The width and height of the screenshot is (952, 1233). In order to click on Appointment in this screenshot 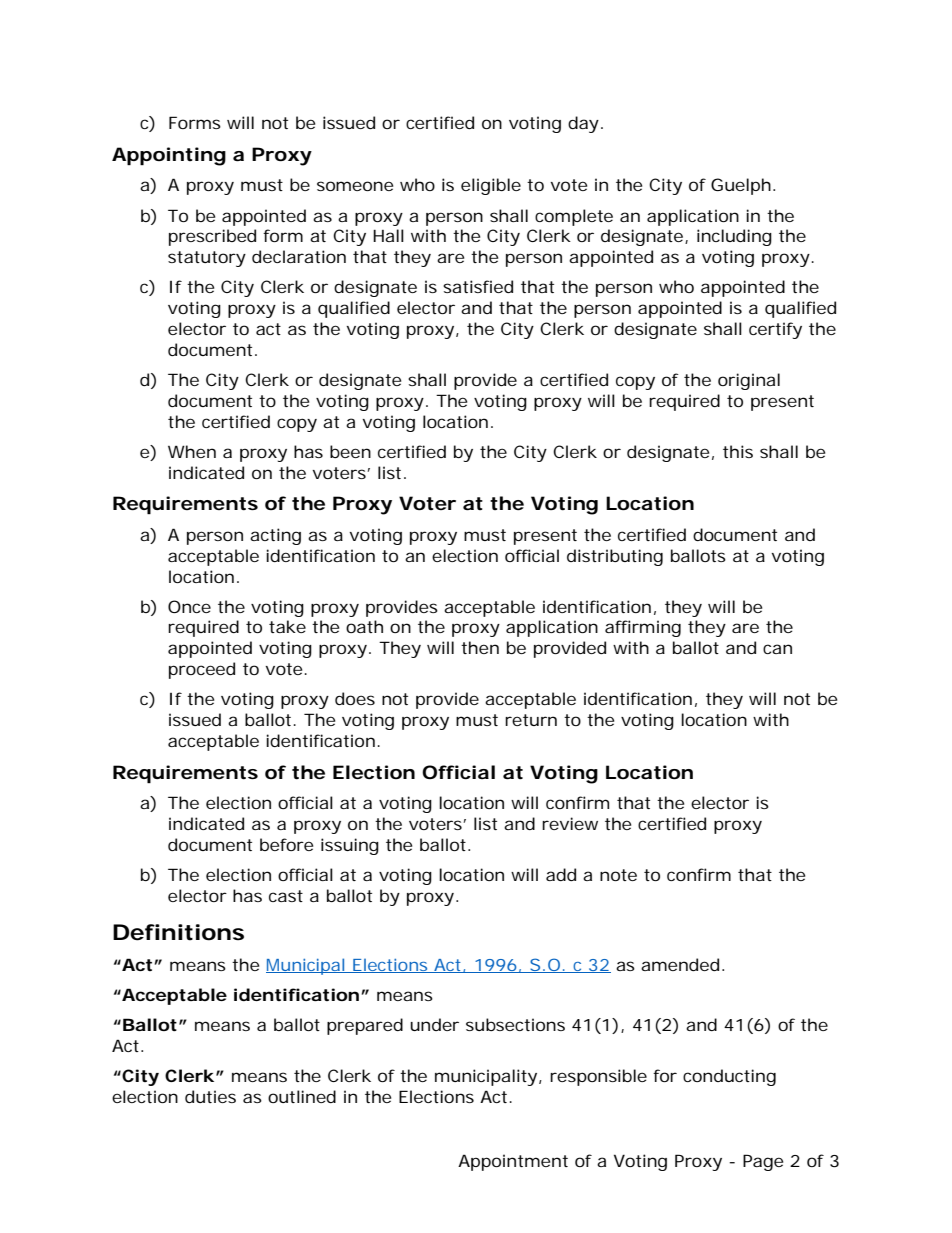, I will do `click(513, 1162)`.
